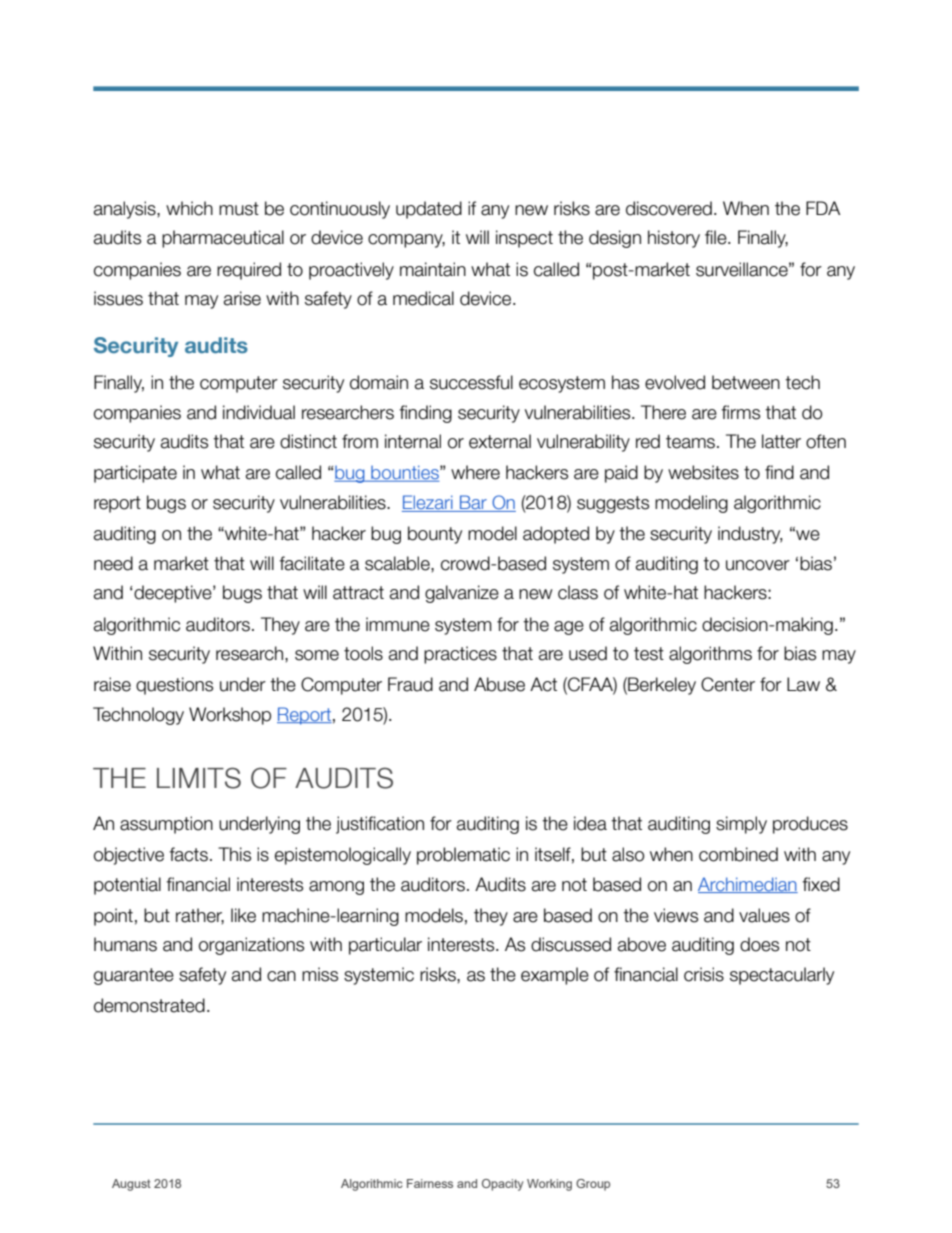  I want to click on Opacity, so click(502, 1185).
